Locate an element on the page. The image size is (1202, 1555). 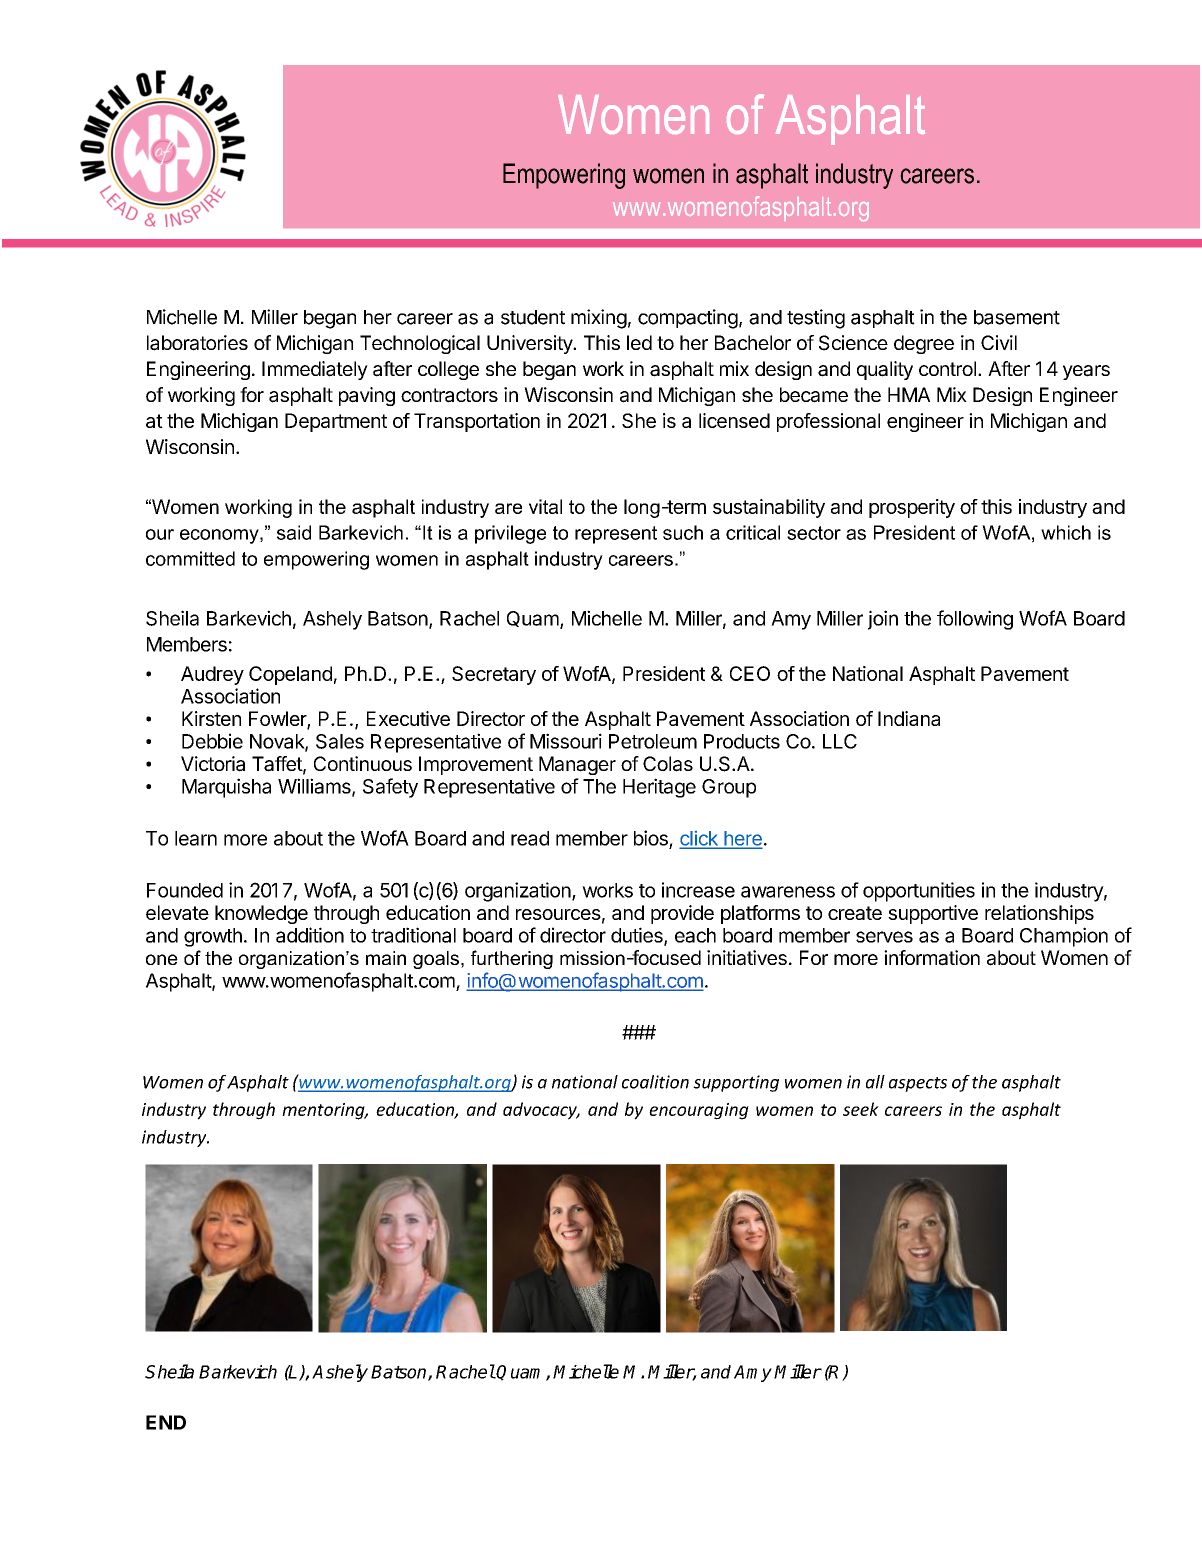
bios is located at coordinates (651, 838).
